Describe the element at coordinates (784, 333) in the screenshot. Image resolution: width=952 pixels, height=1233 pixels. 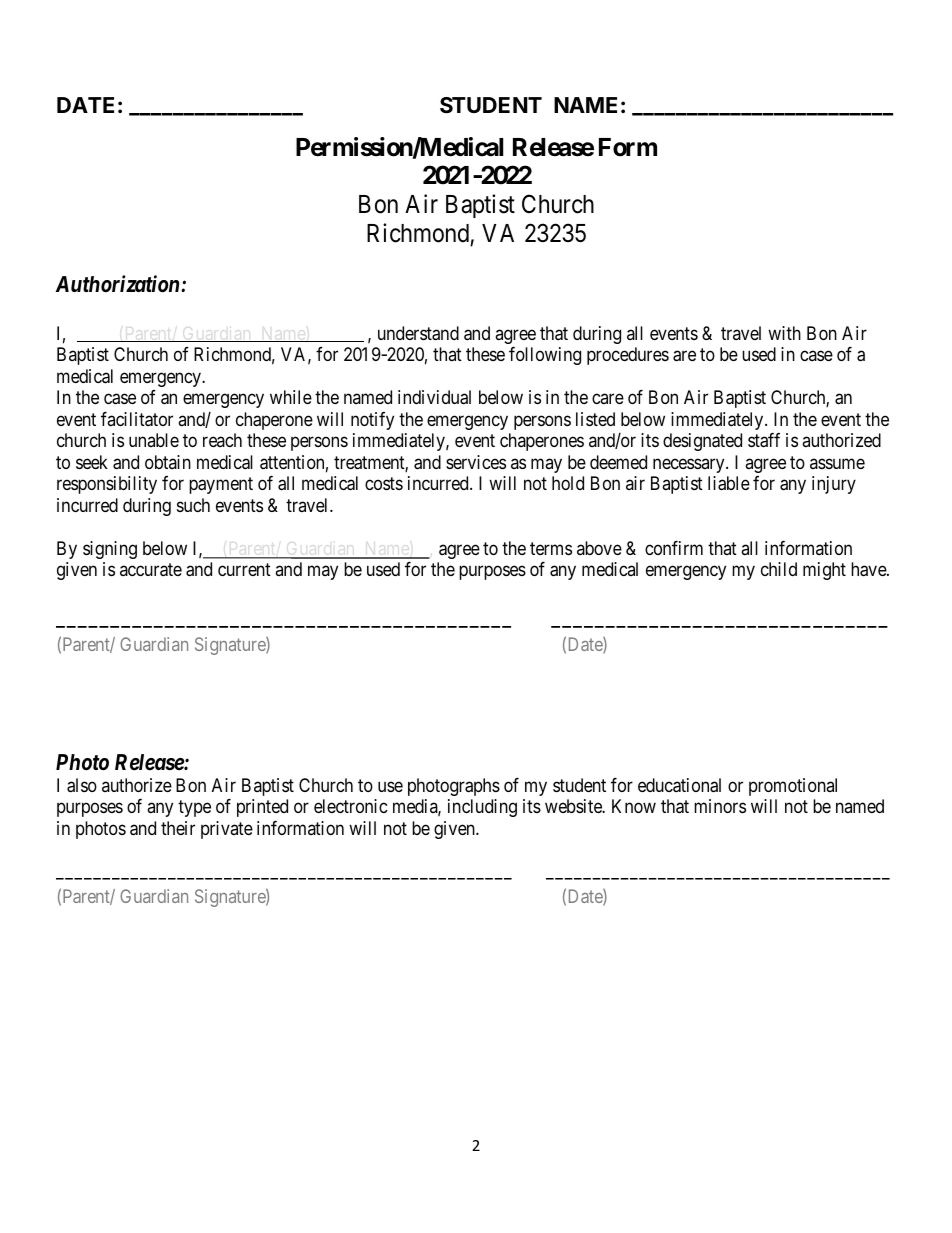
I see `with` at that location.
